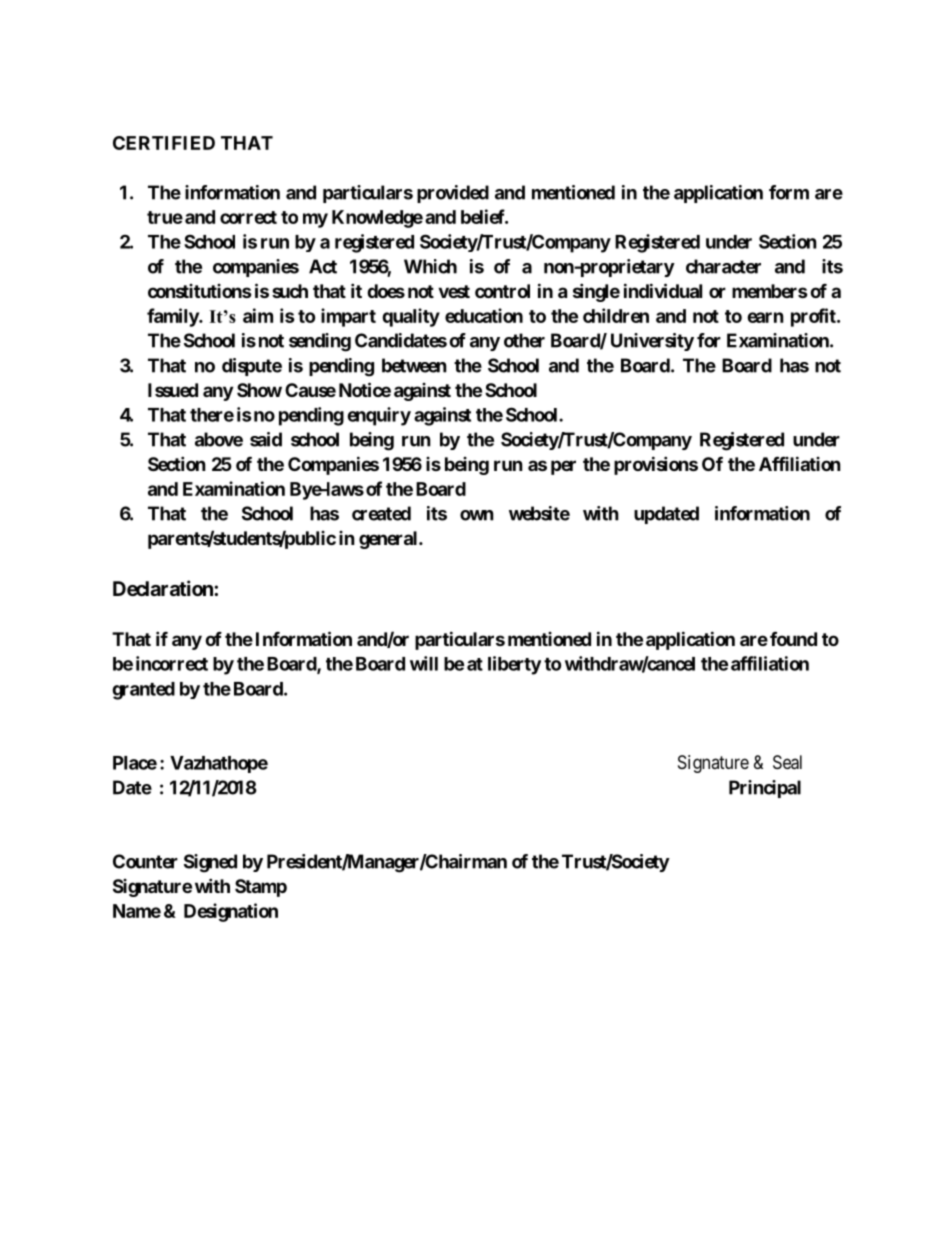 This screenshot has height=1233, width=952. I want to click on Designation, so click(231, 912).
